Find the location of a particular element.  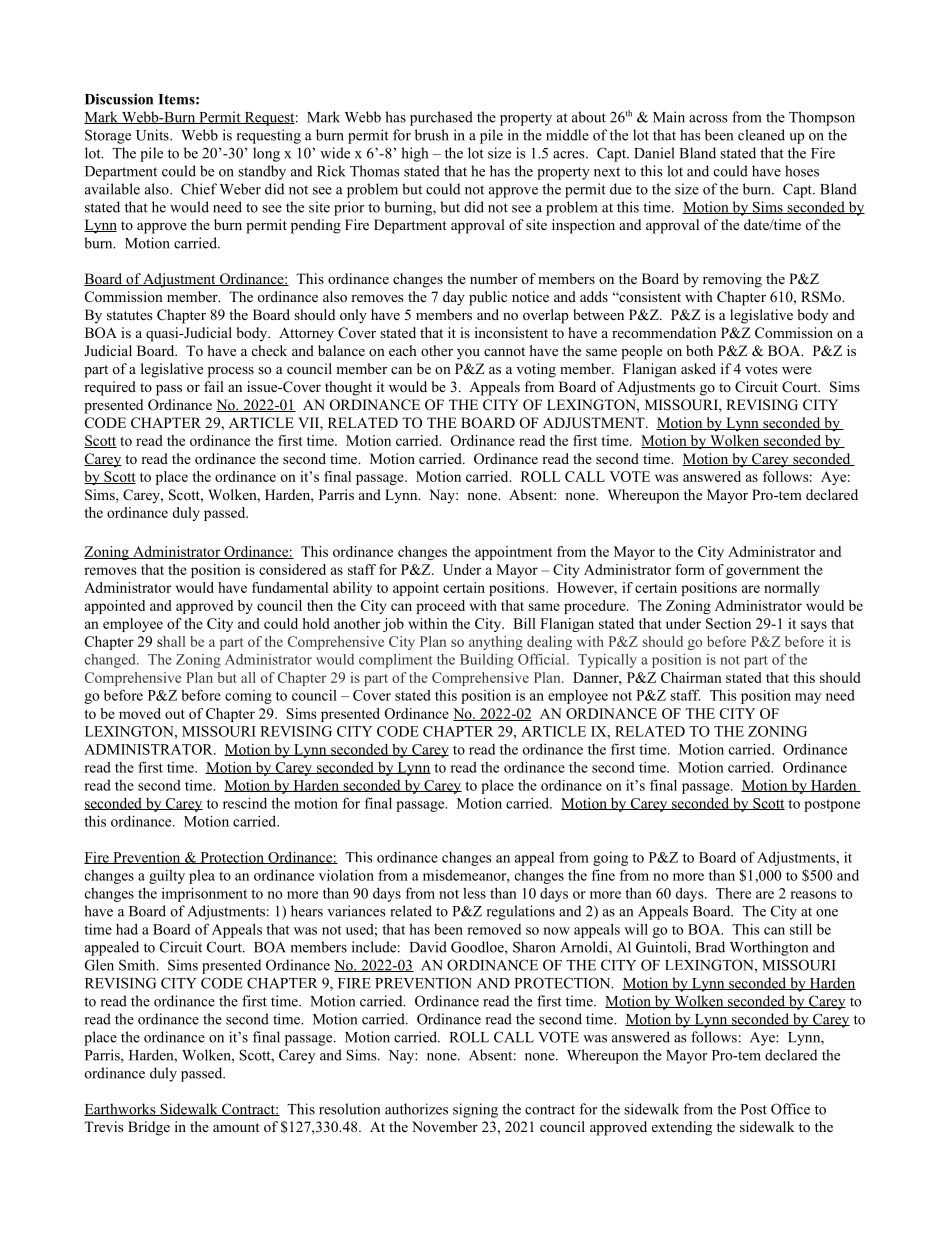

signing is located at coordinates (475, 1110).
